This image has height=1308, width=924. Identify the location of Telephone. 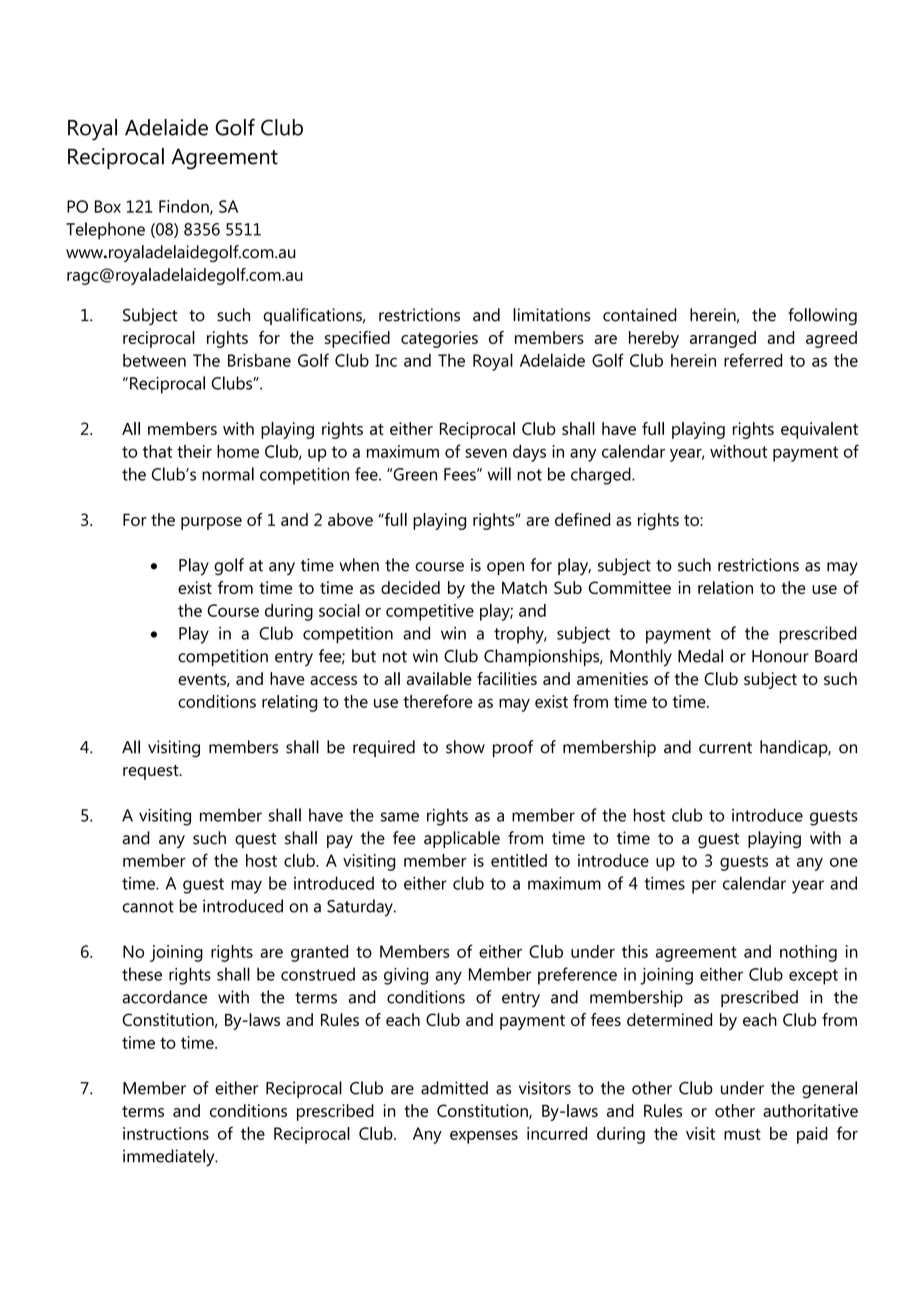
(105, 231).
